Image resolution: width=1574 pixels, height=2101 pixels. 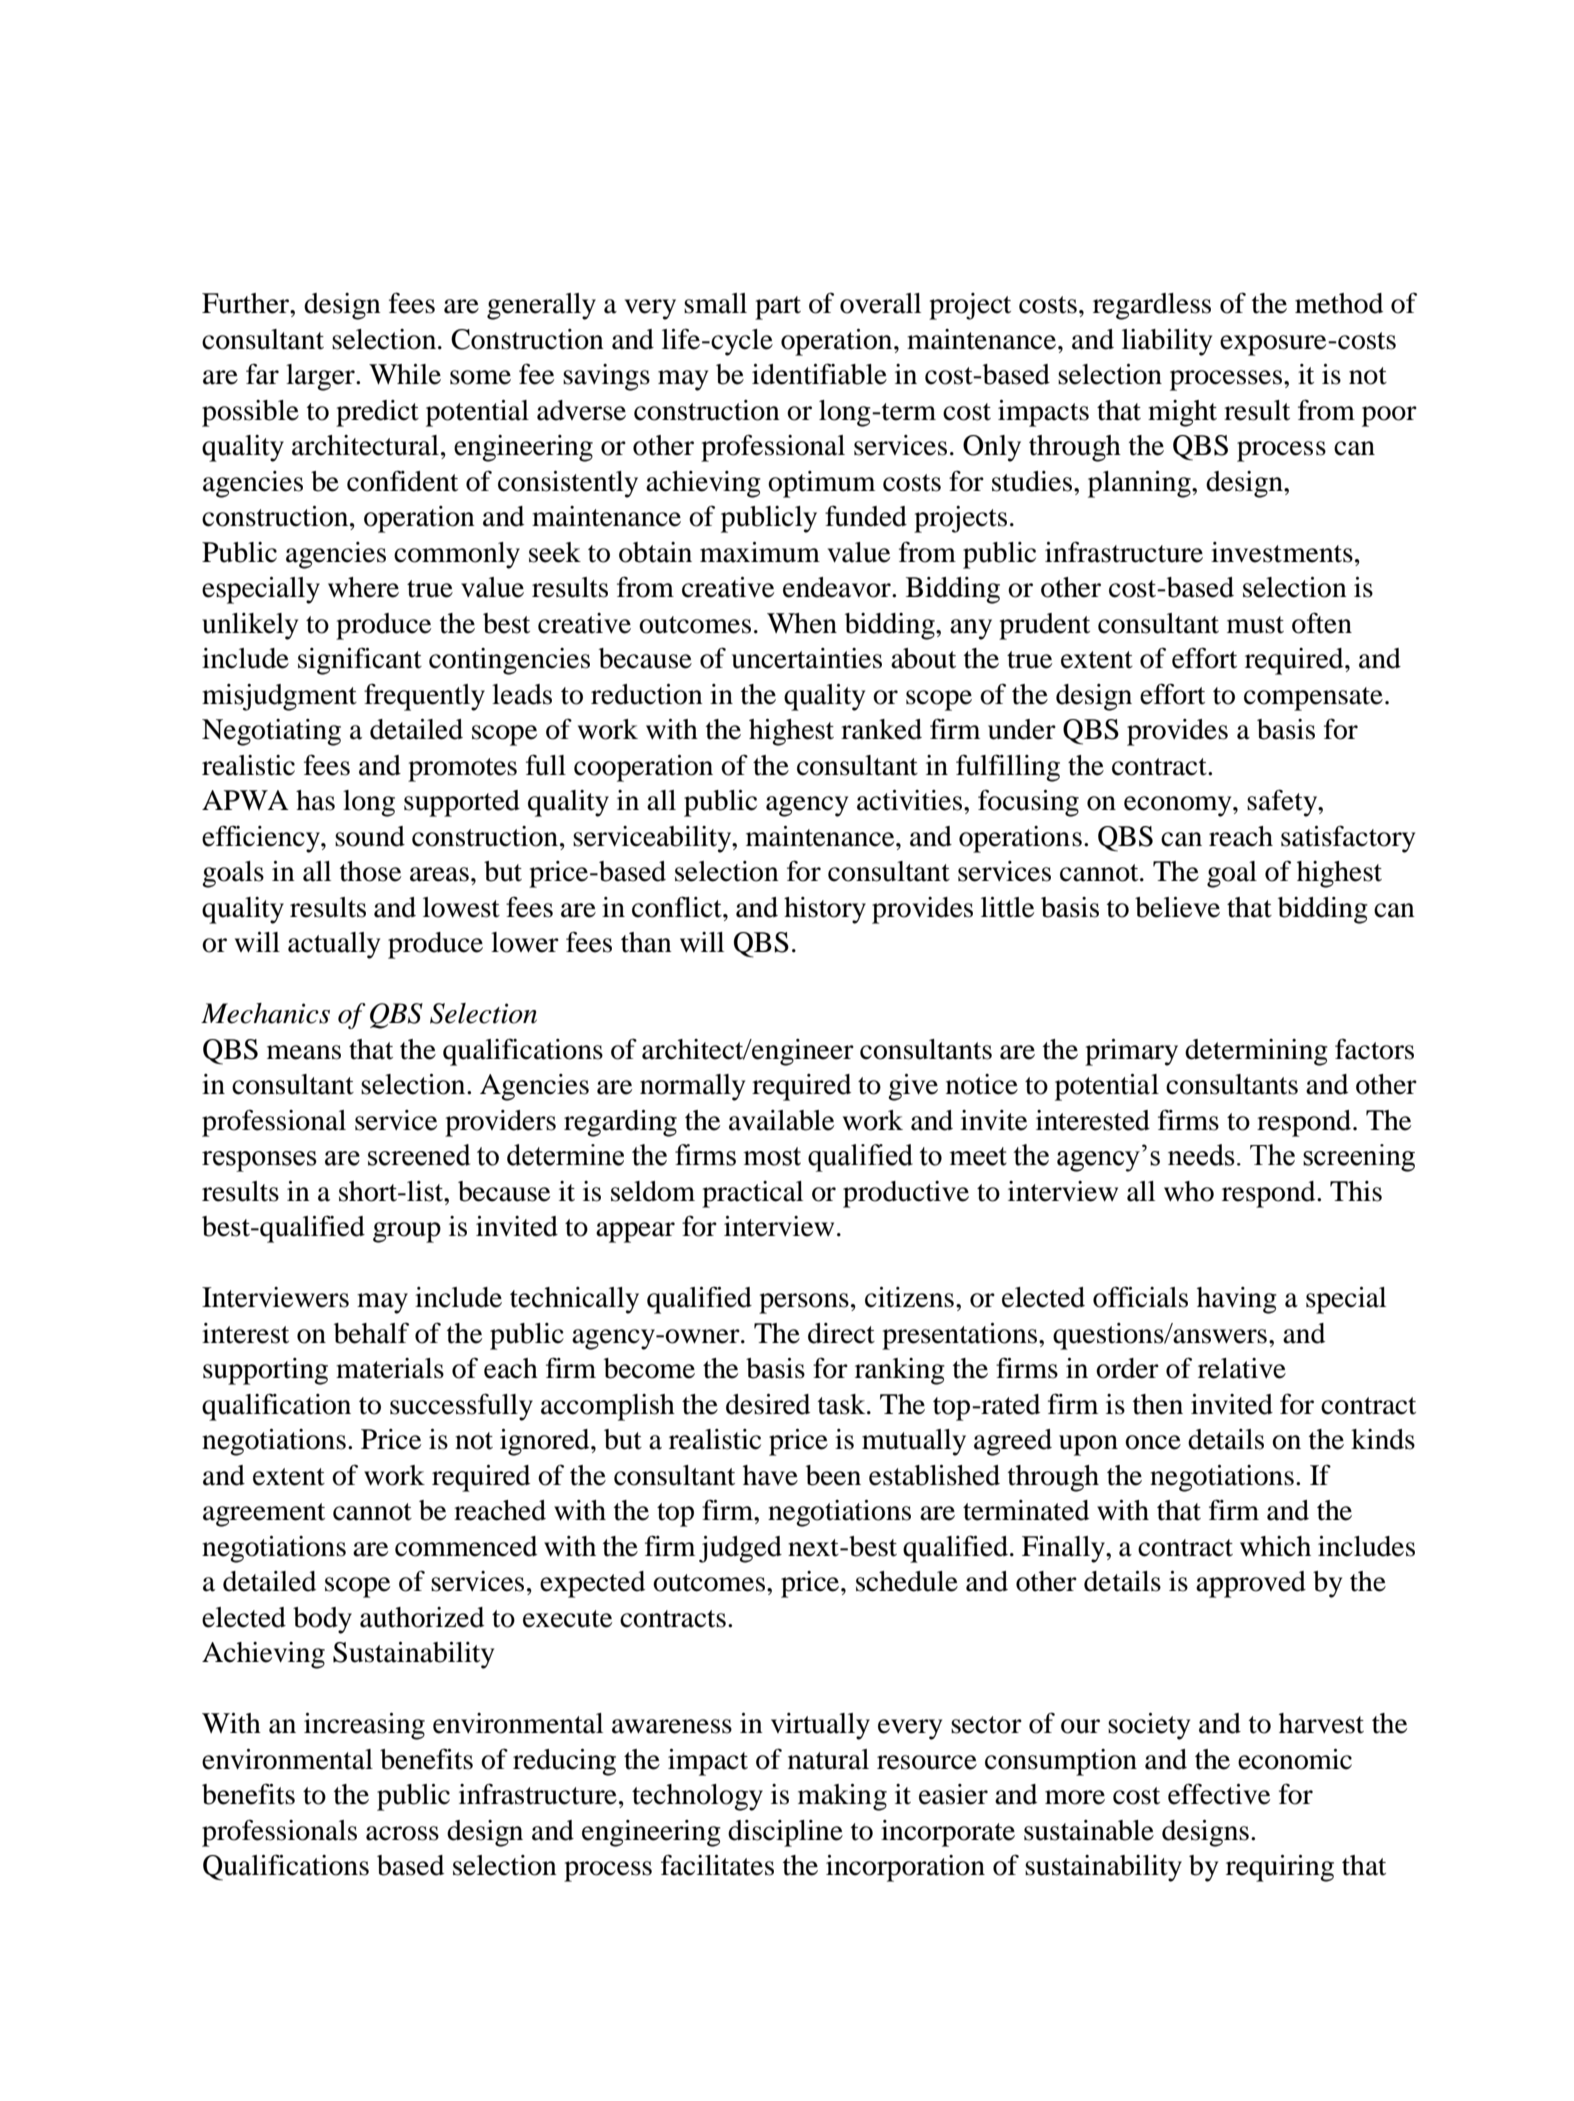 What do you see at coordinates (881, 729) in the screenshot?
I see `ranked` at bounding box center [881, 729].
